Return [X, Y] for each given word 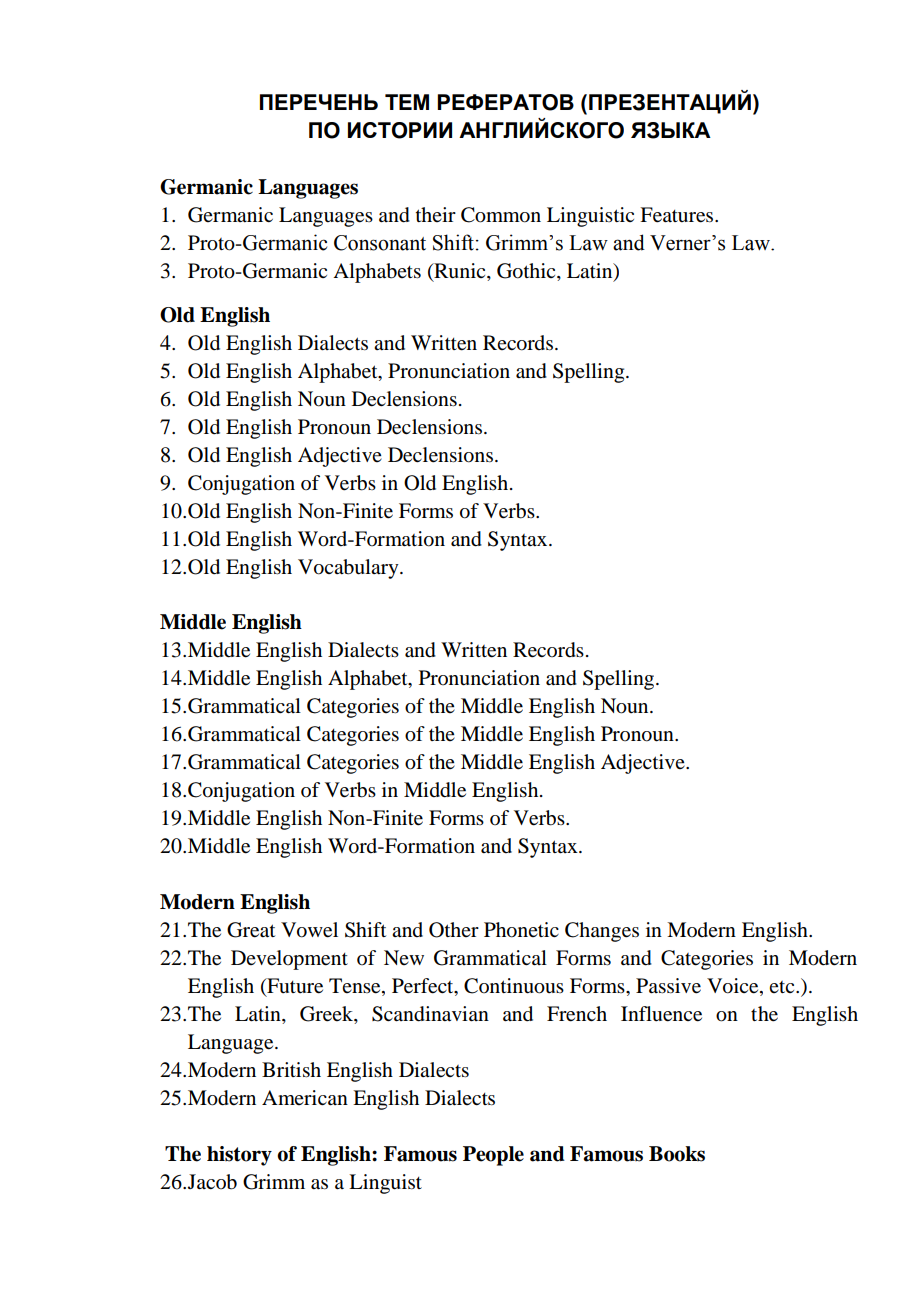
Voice [734, 987]
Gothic [527, 272]
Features [678, 215]
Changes [602, 932]
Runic [460, 272]
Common [501, 215]
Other [454, 930]
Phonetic [521, 930]
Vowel [309, 930]
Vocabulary [349, 569]
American [305, 1097]
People [493, 1156]
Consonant [380, 243]
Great [251, 930]
